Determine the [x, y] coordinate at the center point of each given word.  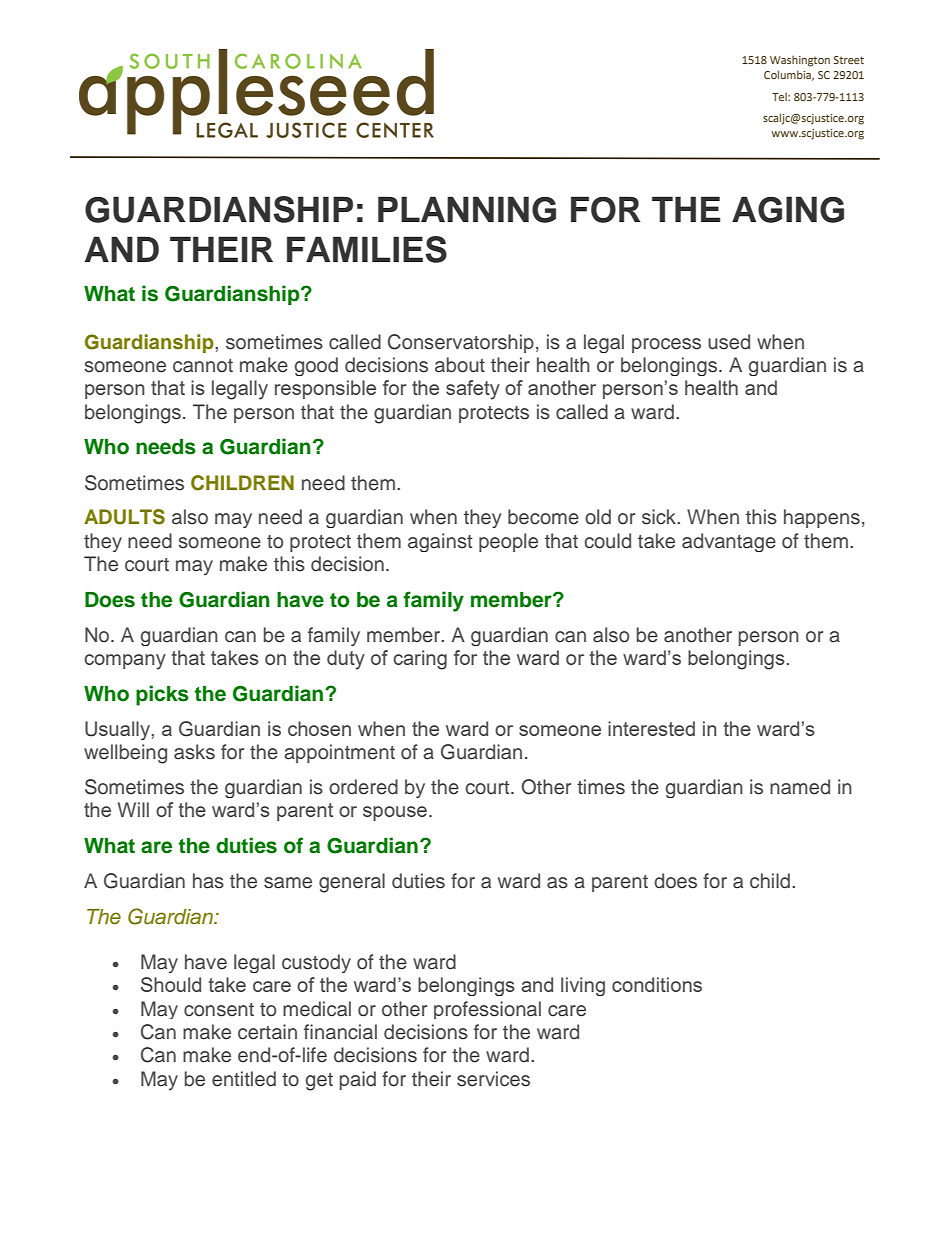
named [800, 787]
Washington [800, 61]
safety [473, 390]
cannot [203, 366]
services [493, 1079]
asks [194, 752]
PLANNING [467, 209]
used [729, 342]
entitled [244, 1079]
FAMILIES [367, 249]
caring [420, 660]
